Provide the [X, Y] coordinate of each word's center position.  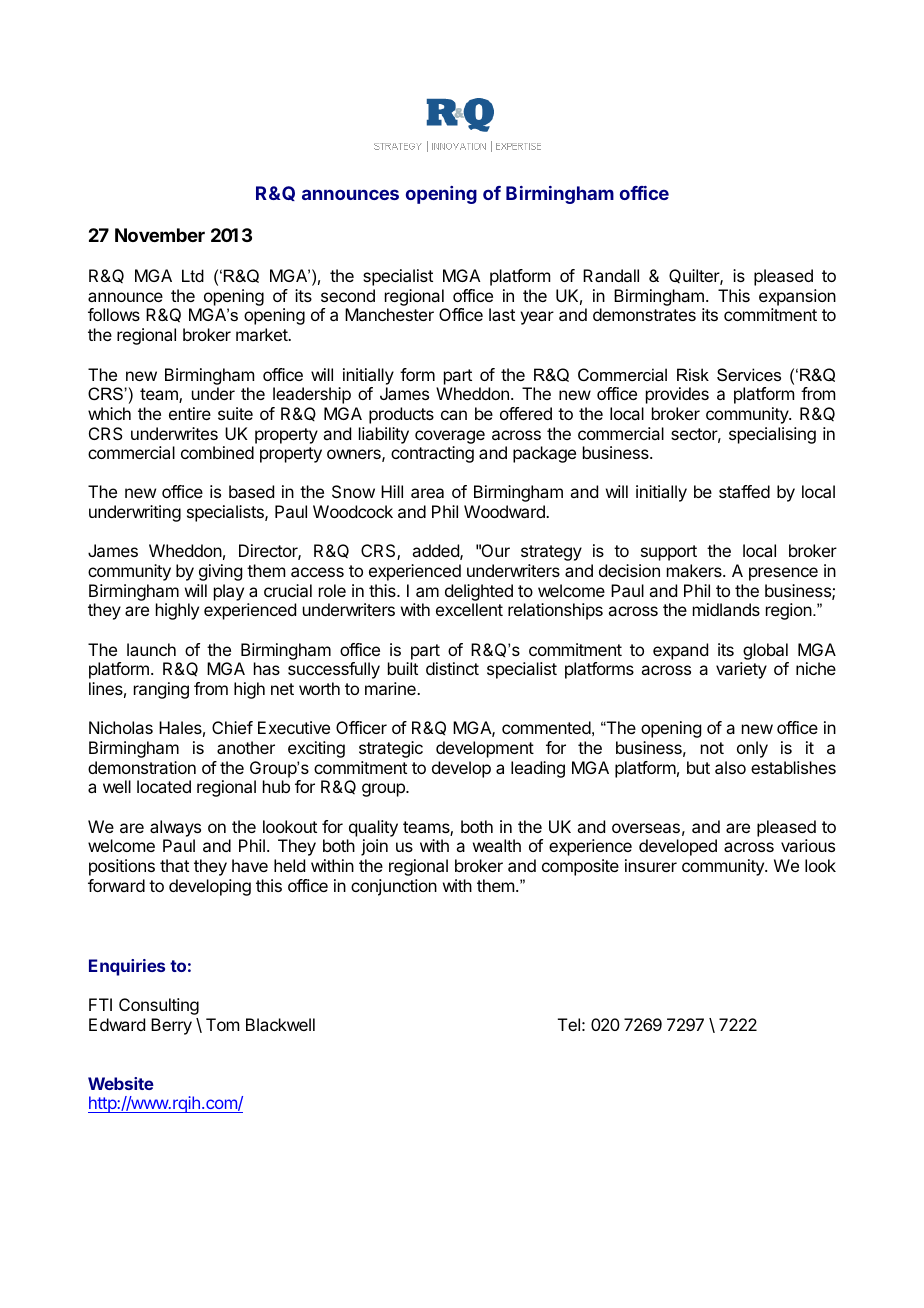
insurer [651, 865]
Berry [171, 1026]
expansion [797, 297]
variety [741, 670]
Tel [569, 1024]
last [502, 314]
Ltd [193, 275]
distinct [452, 668]
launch [151, 649]
